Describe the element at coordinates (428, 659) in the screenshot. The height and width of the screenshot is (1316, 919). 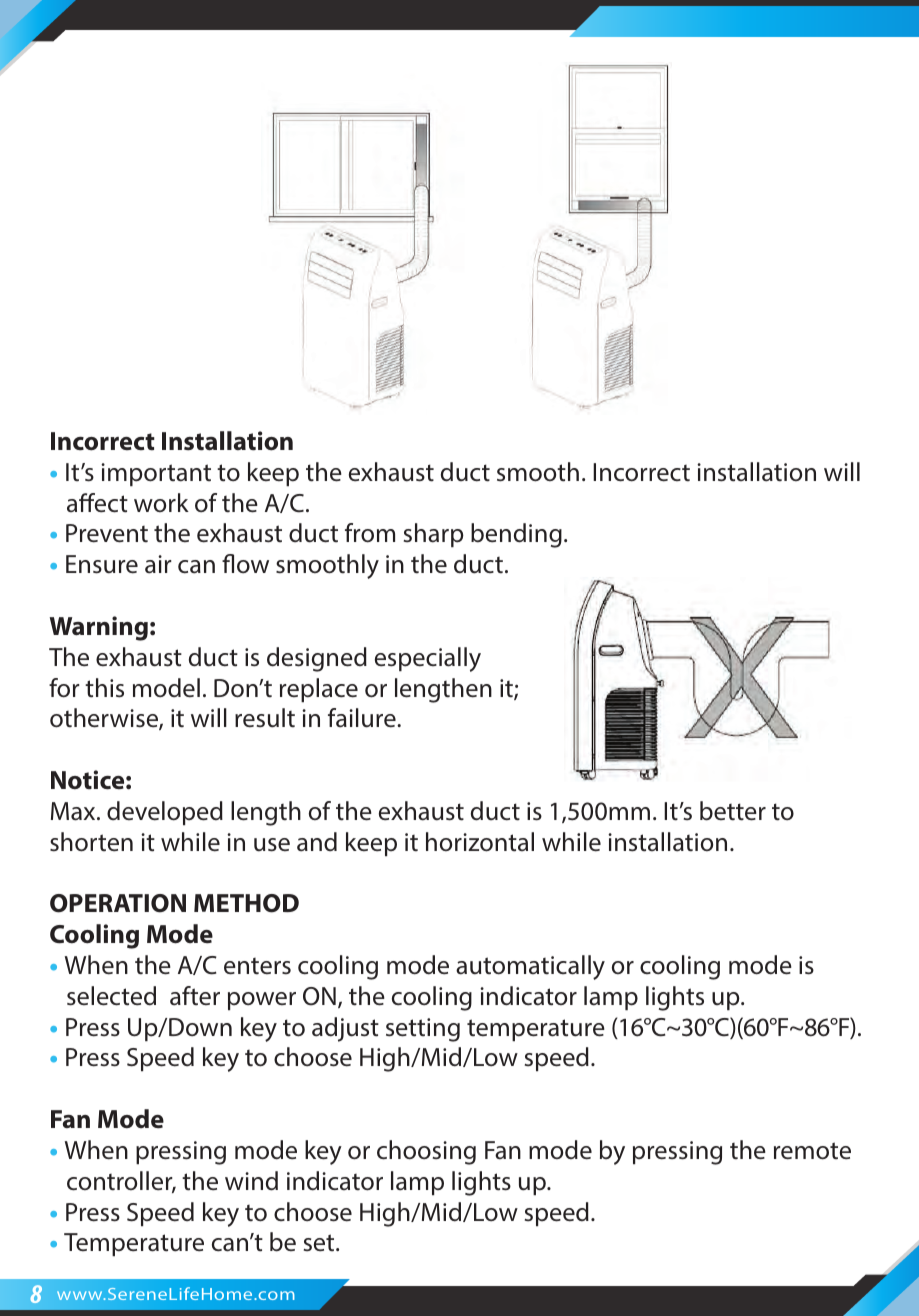
I see `especially` at that location.
